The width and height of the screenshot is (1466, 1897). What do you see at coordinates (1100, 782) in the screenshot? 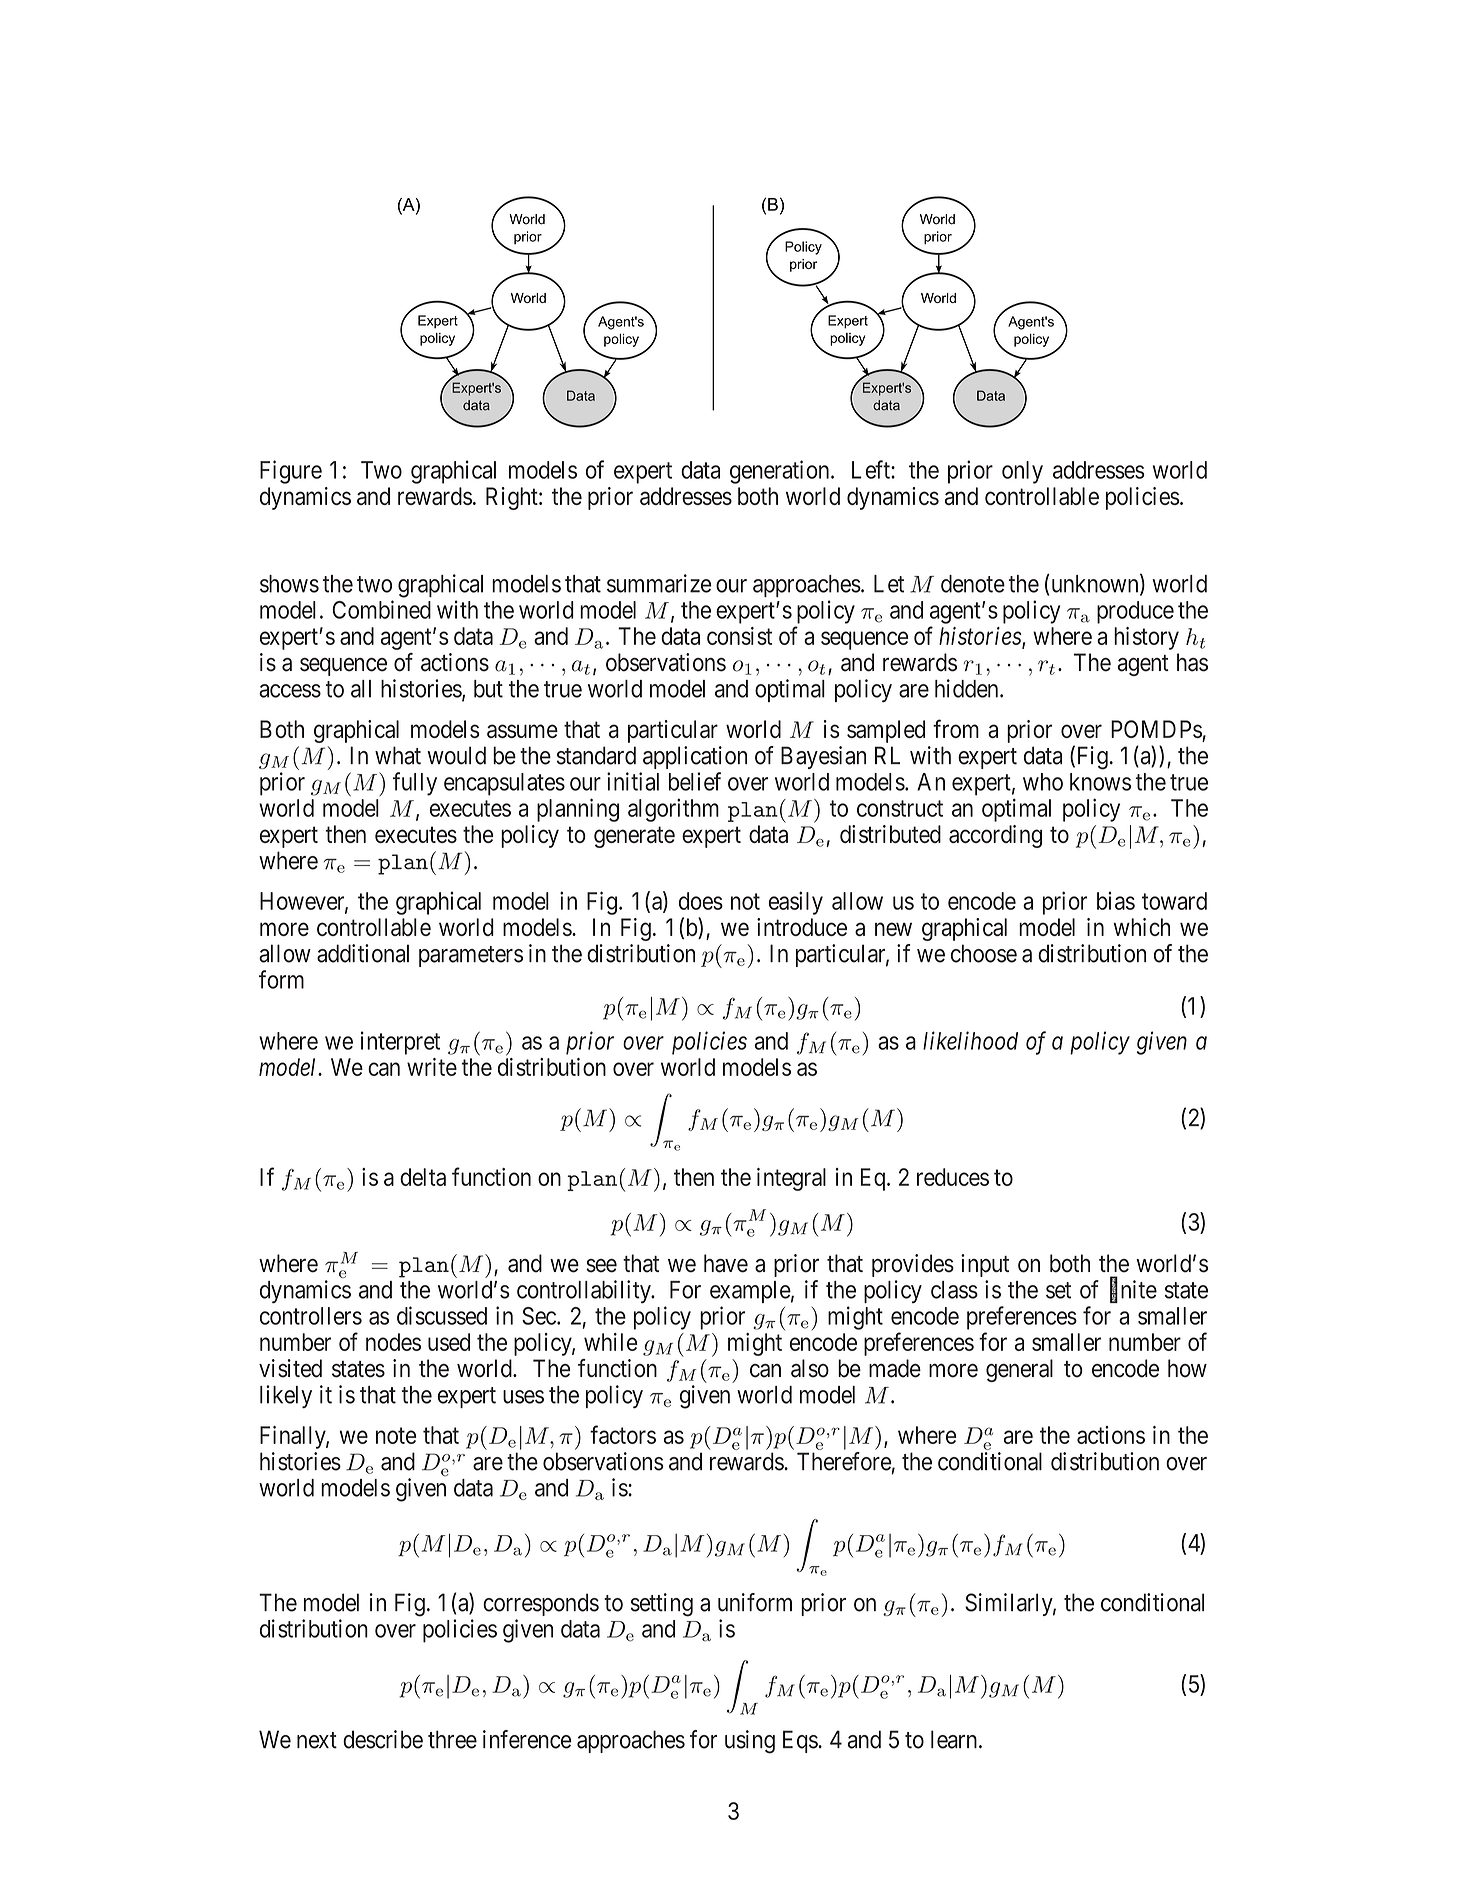
I see `knows` at bounding box center [1100, 782].
